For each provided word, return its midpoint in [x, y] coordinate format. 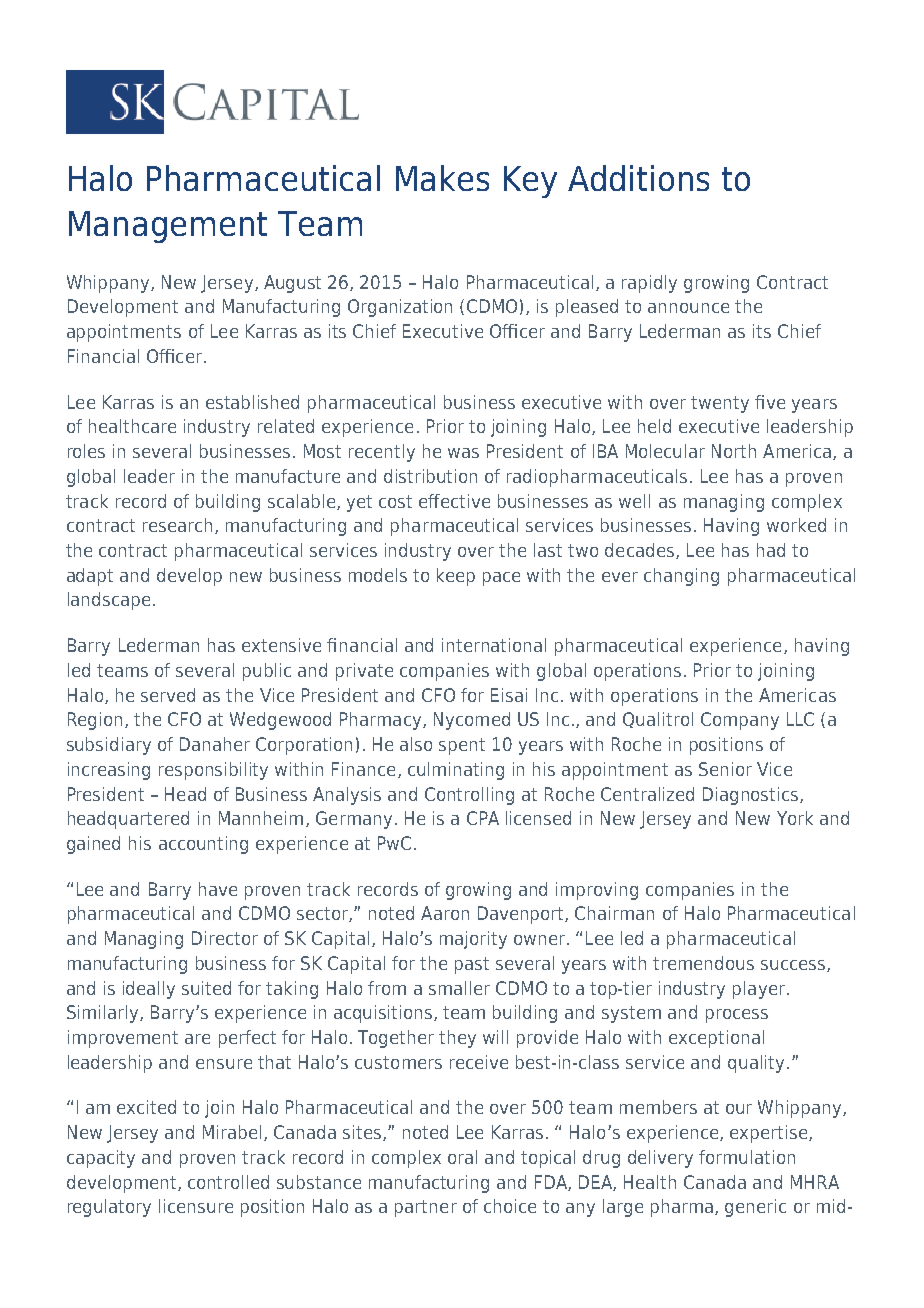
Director [225, 938]
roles [86, 451]
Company [740, 721]
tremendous [703, 963]
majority [473, 940]
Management [168, 227]
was [463, 453]
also [416, 744]
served [168, 695]
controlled [228, 1182]
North [734, 451]
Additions [638, 178]
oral [462, 1157]
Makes [442, 178]
